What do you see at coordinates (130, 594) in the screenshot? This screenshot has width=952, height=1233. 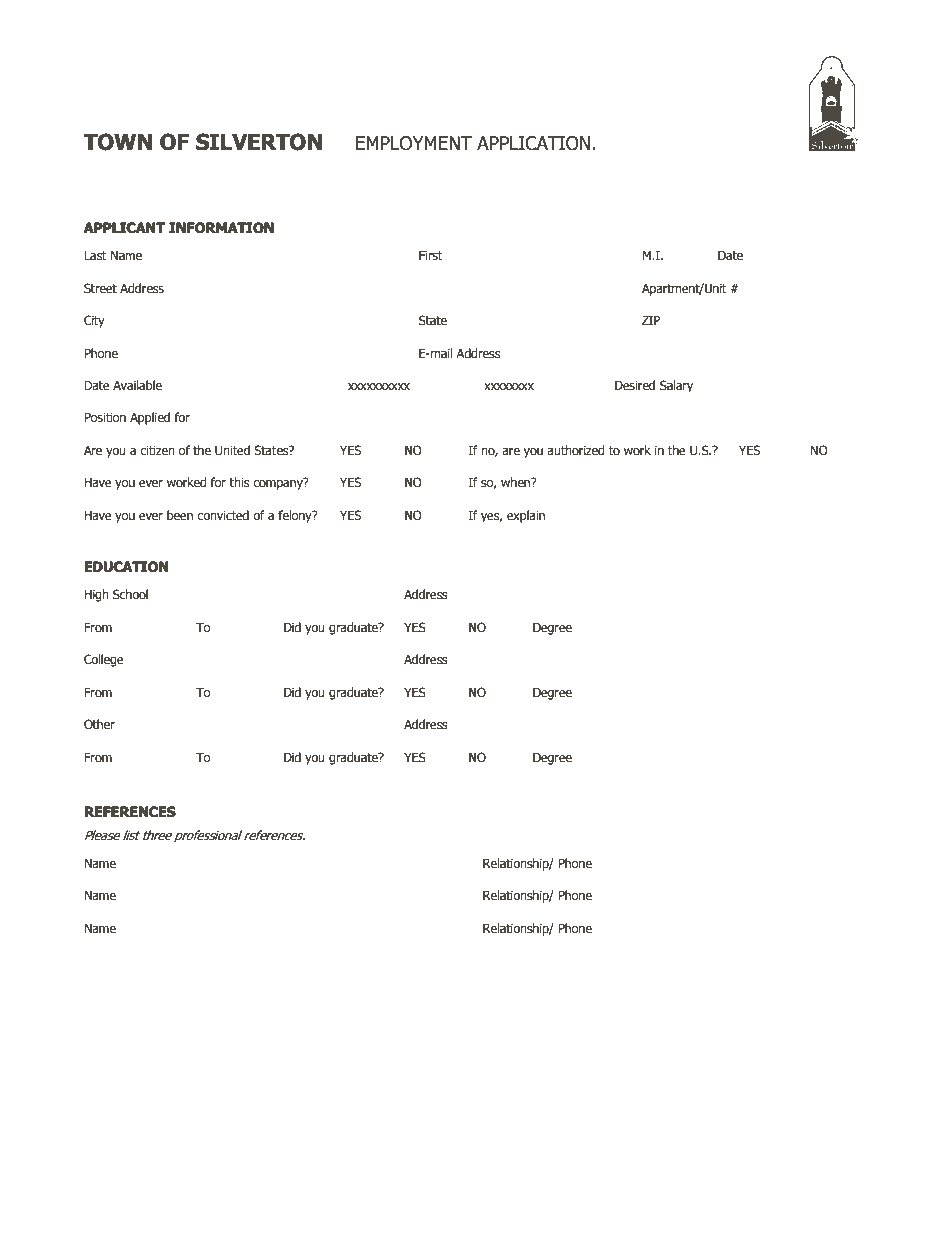 I see `School` at bounding box center [130, 594].
